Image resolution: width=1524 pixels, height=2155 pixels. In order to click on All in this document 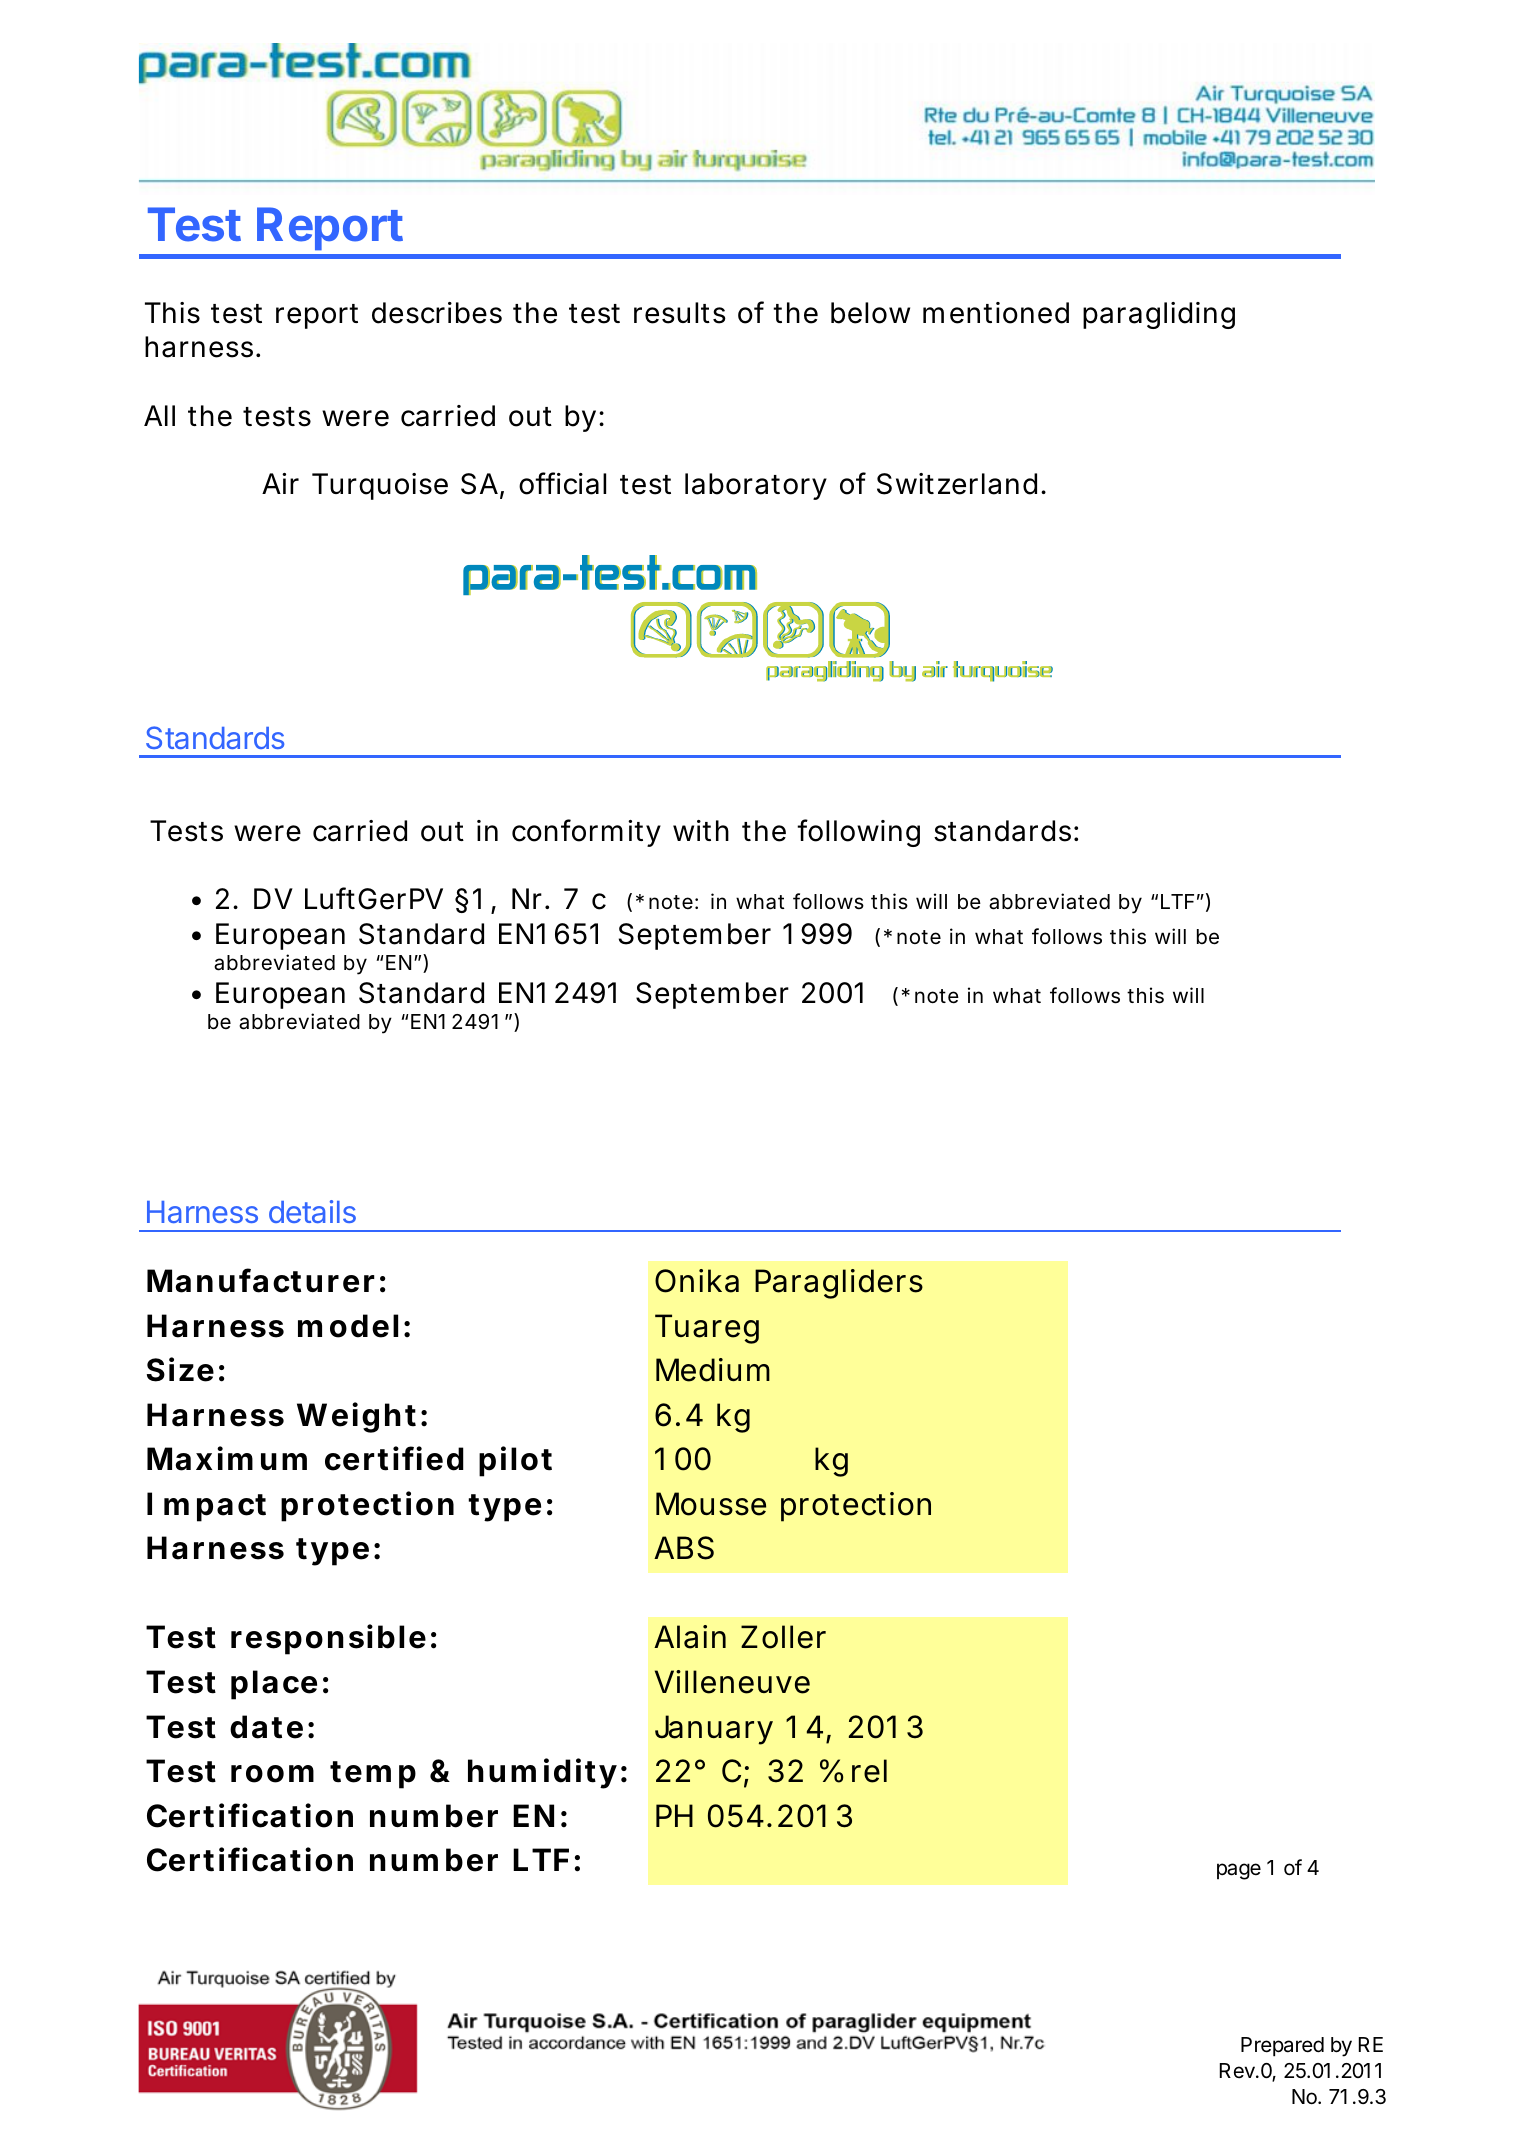, I will do `click(159, 415)`.
